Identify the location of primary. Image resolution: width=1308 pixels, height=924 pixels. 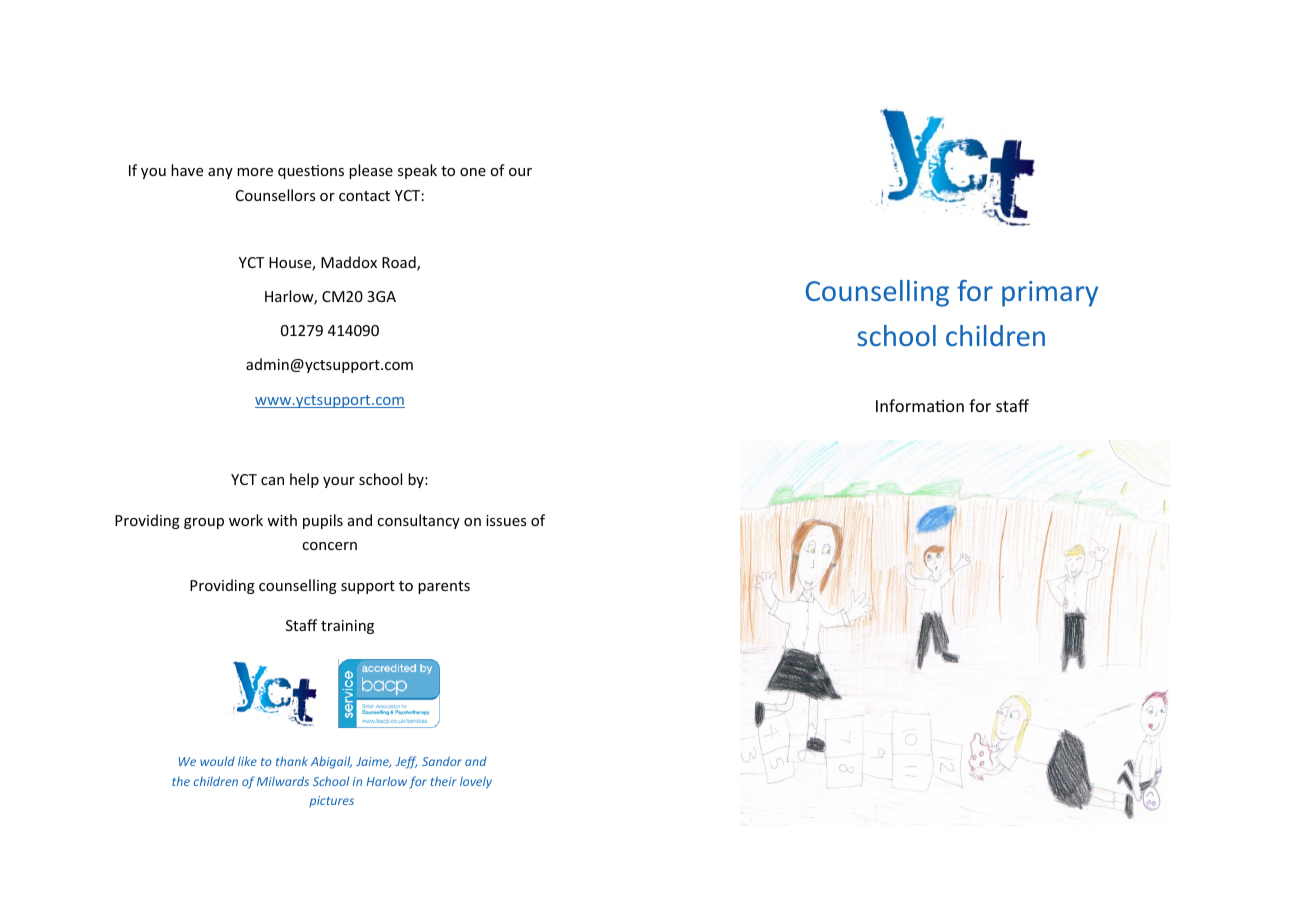
(1050, 294).
